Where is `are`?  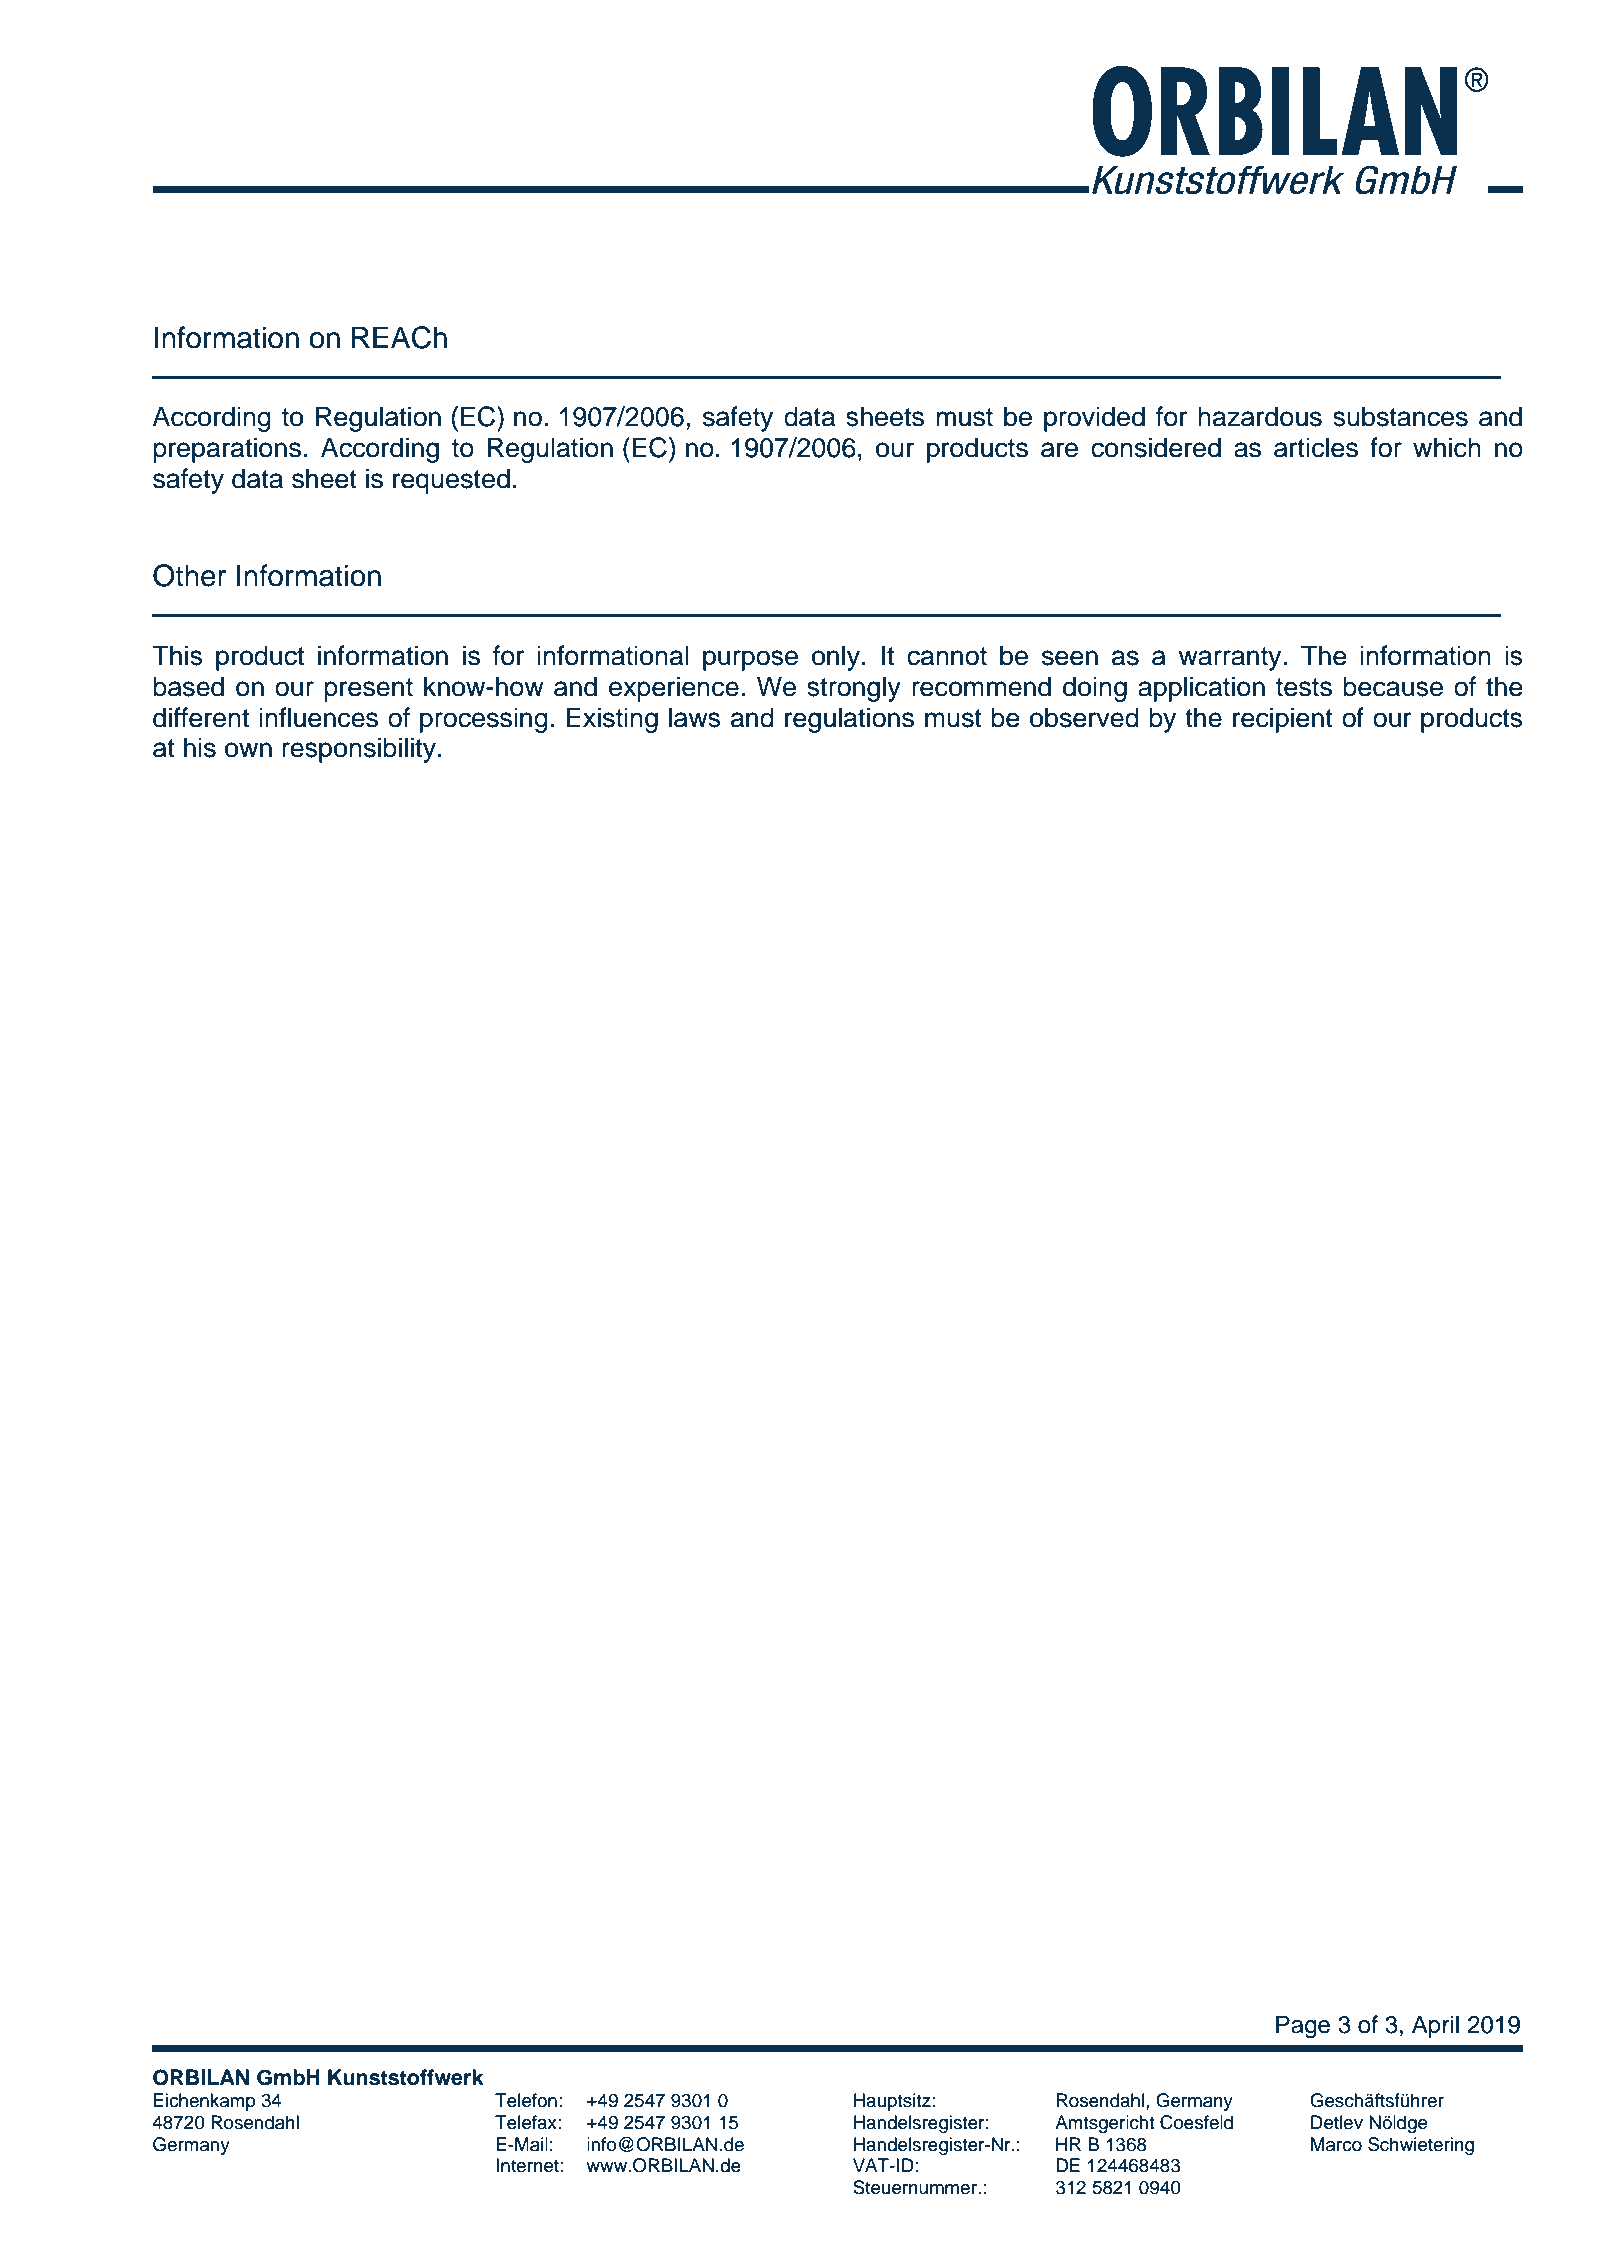 are is located at coordinates (1059, 450).
